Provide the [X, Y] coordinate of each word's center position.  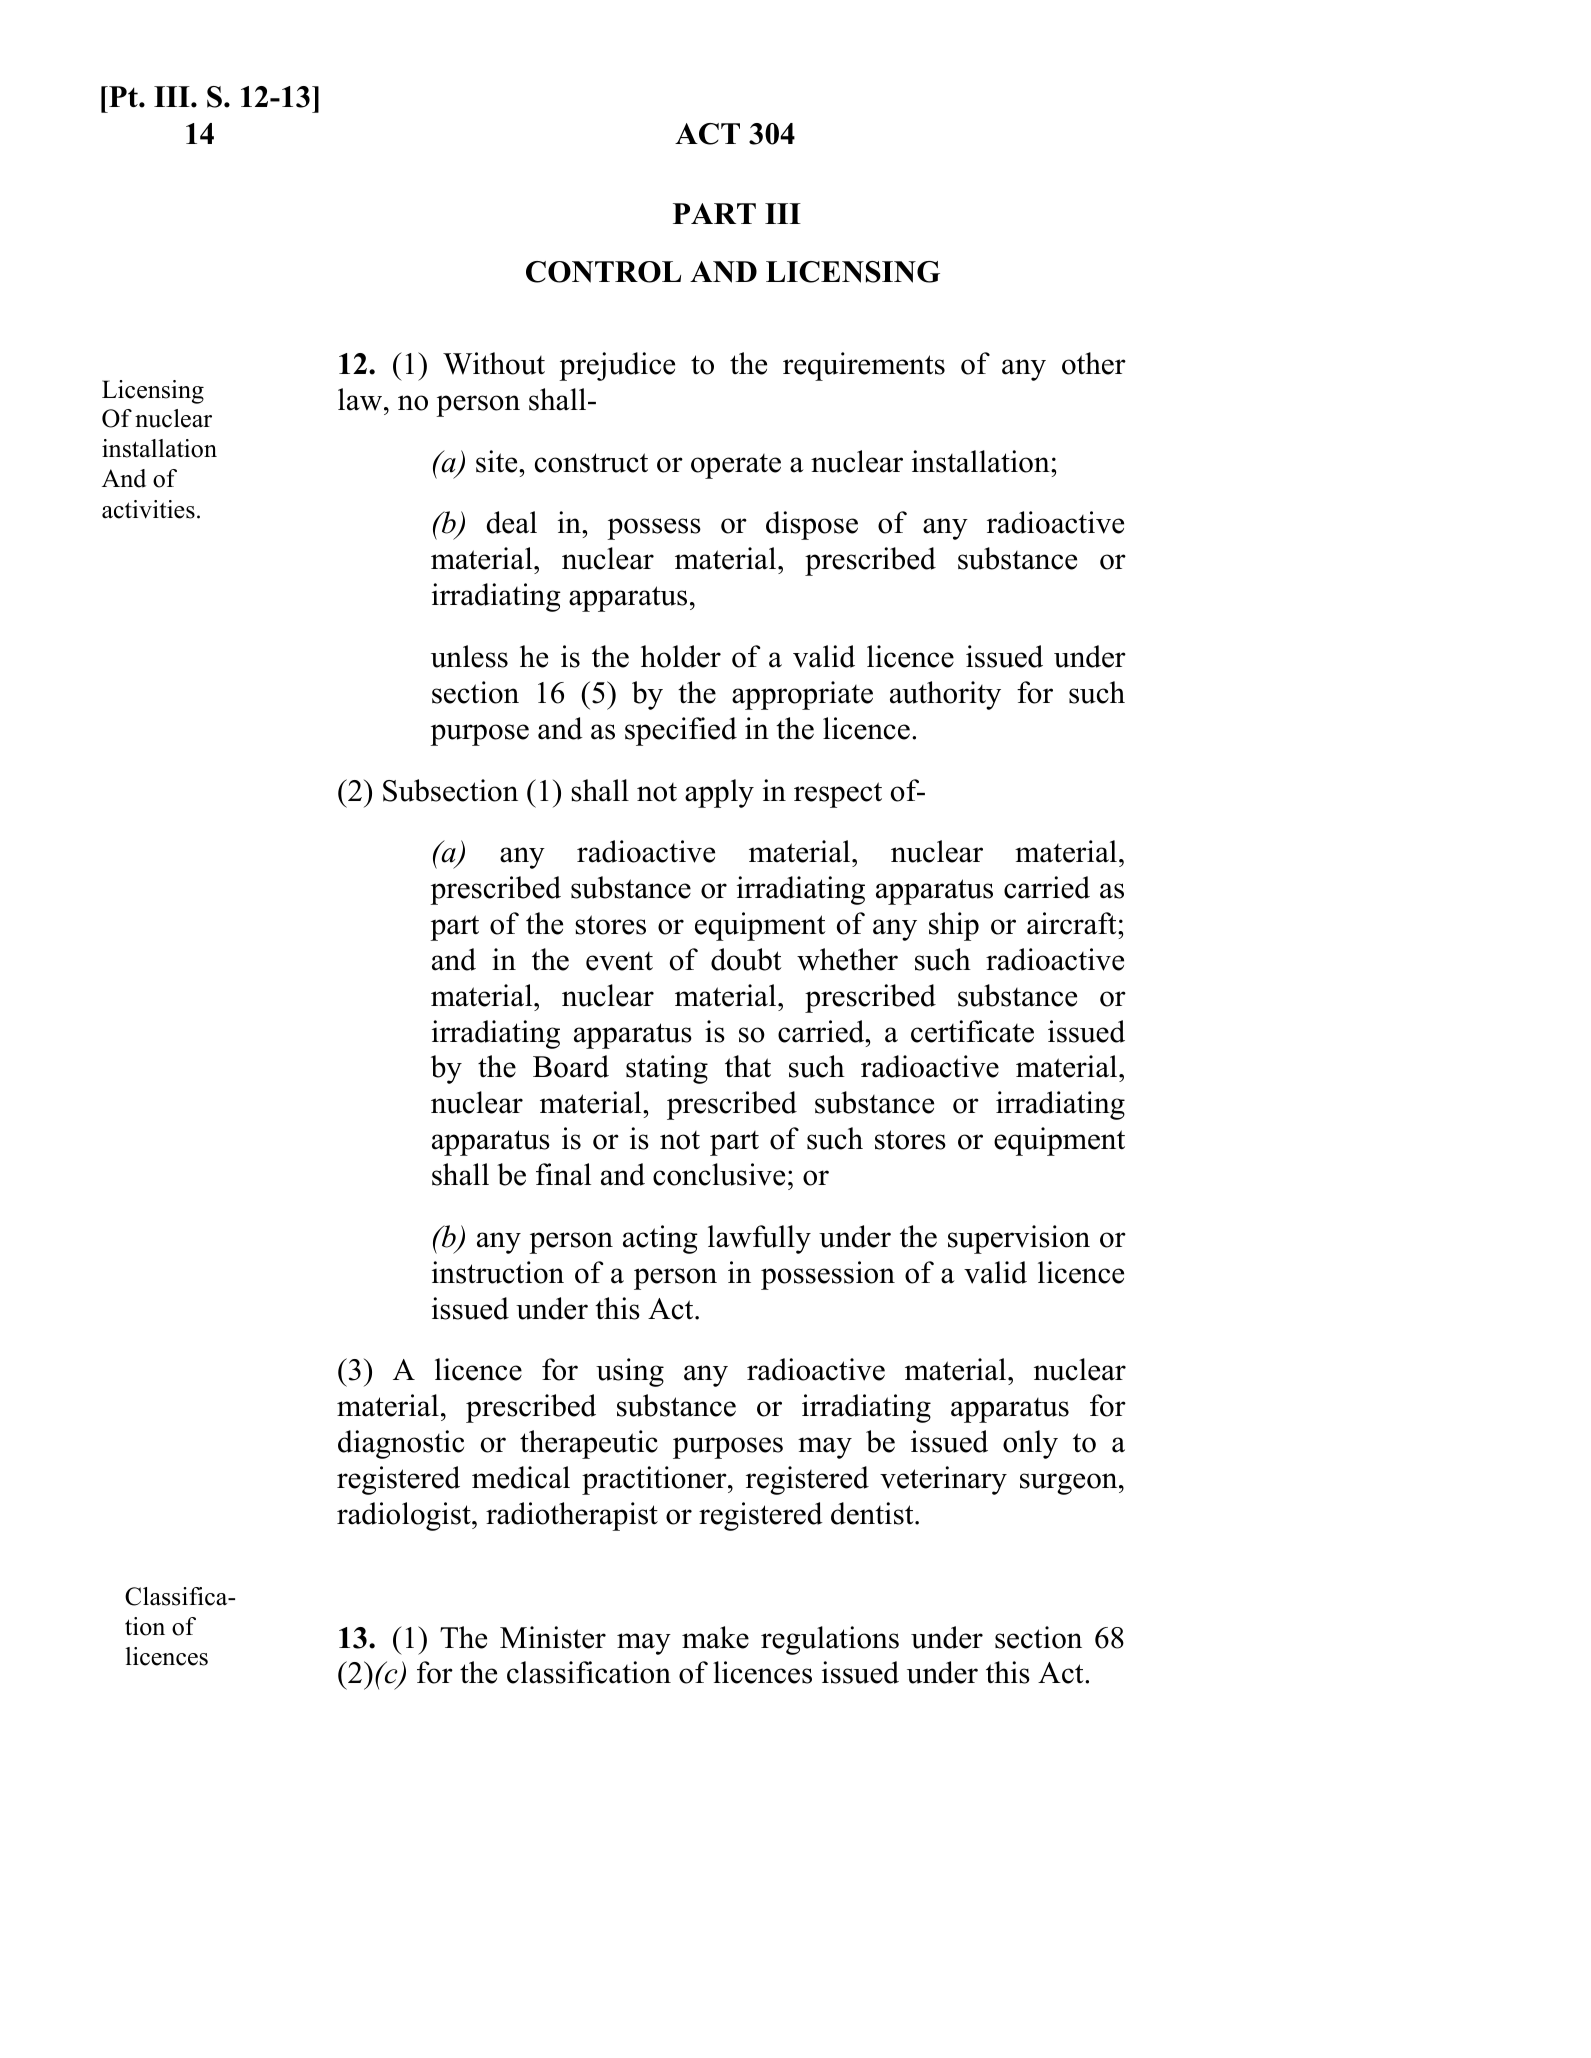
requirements [864, 366]
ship [954, 926]
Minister [553, 1637]
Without [494, 363]
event [619, 961]
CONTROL [603, 272]
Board [571, 1066]
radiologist [405, 1516]
